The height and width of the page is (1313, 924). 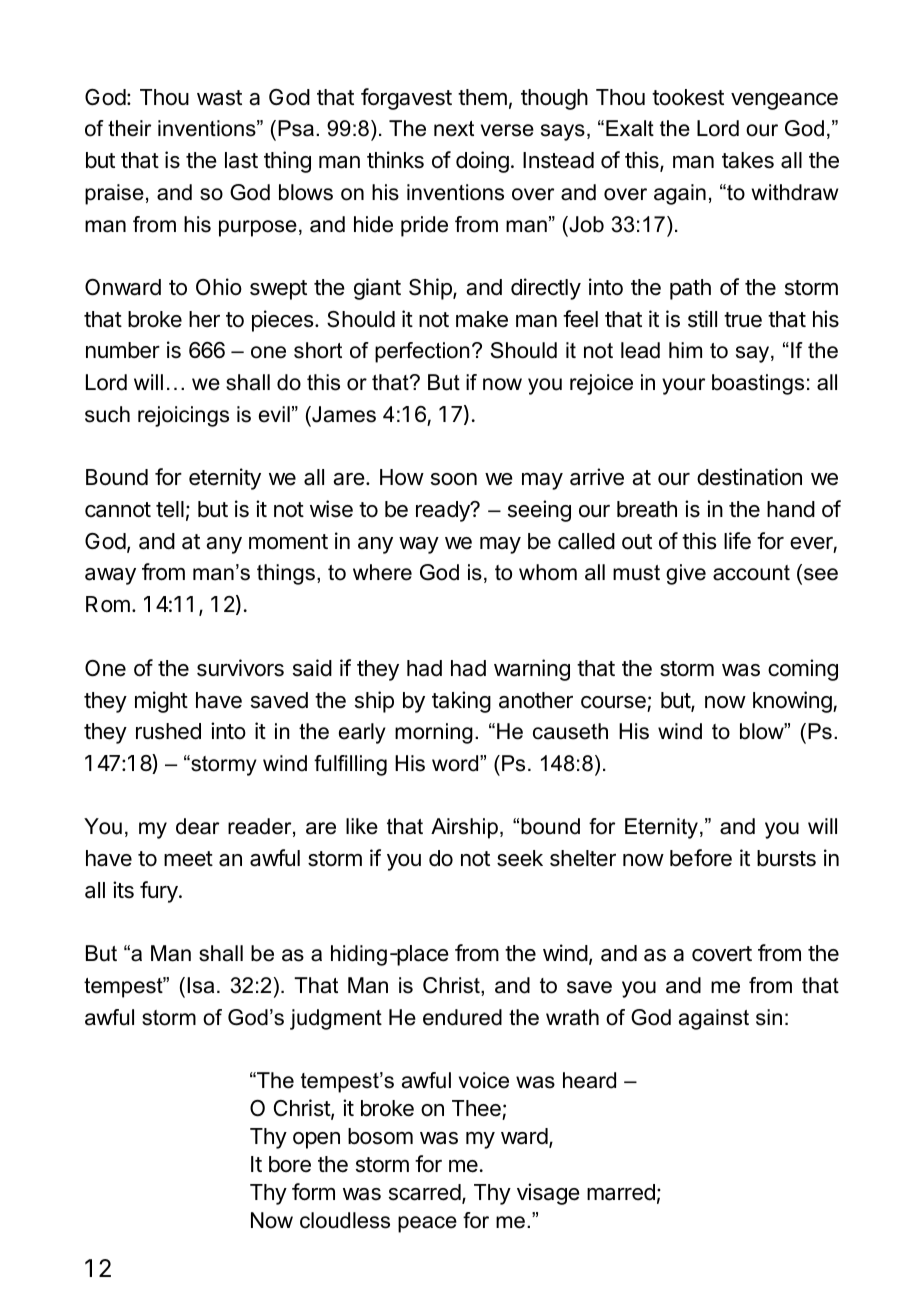 I want to click on such, so click(x=107, y=414).
